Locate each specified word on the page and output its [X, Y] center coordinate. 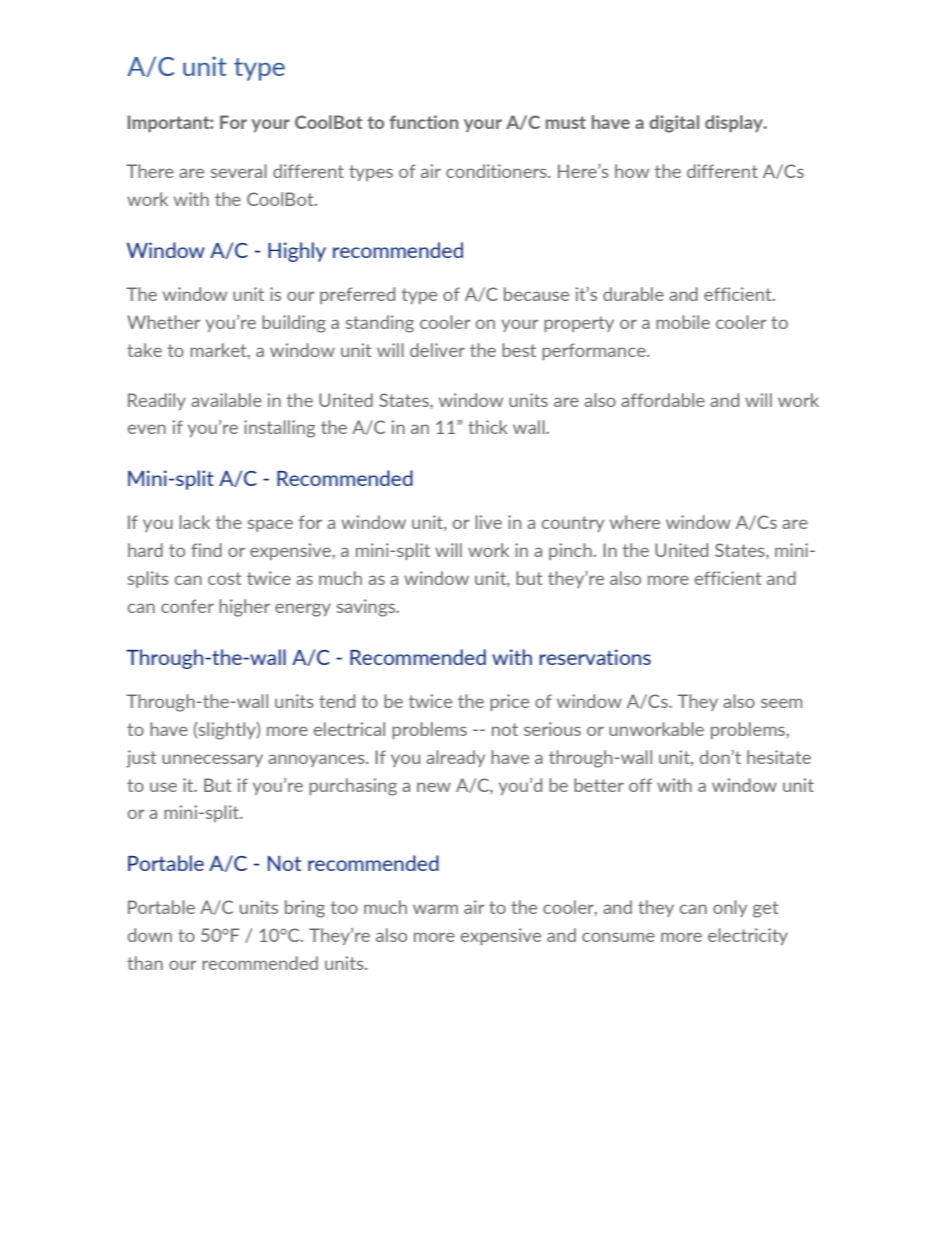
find [206, 550]
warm [435, 909]
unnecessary [212, 760]
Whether [164, 322]
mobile [683, 322]
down [150, 935]
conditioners [497, 171]
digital [674, 124]
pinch [570, 551]
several [239, 171]
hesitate [779, 757]
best [519, 350]
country [573, 524]
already [455, 758]
